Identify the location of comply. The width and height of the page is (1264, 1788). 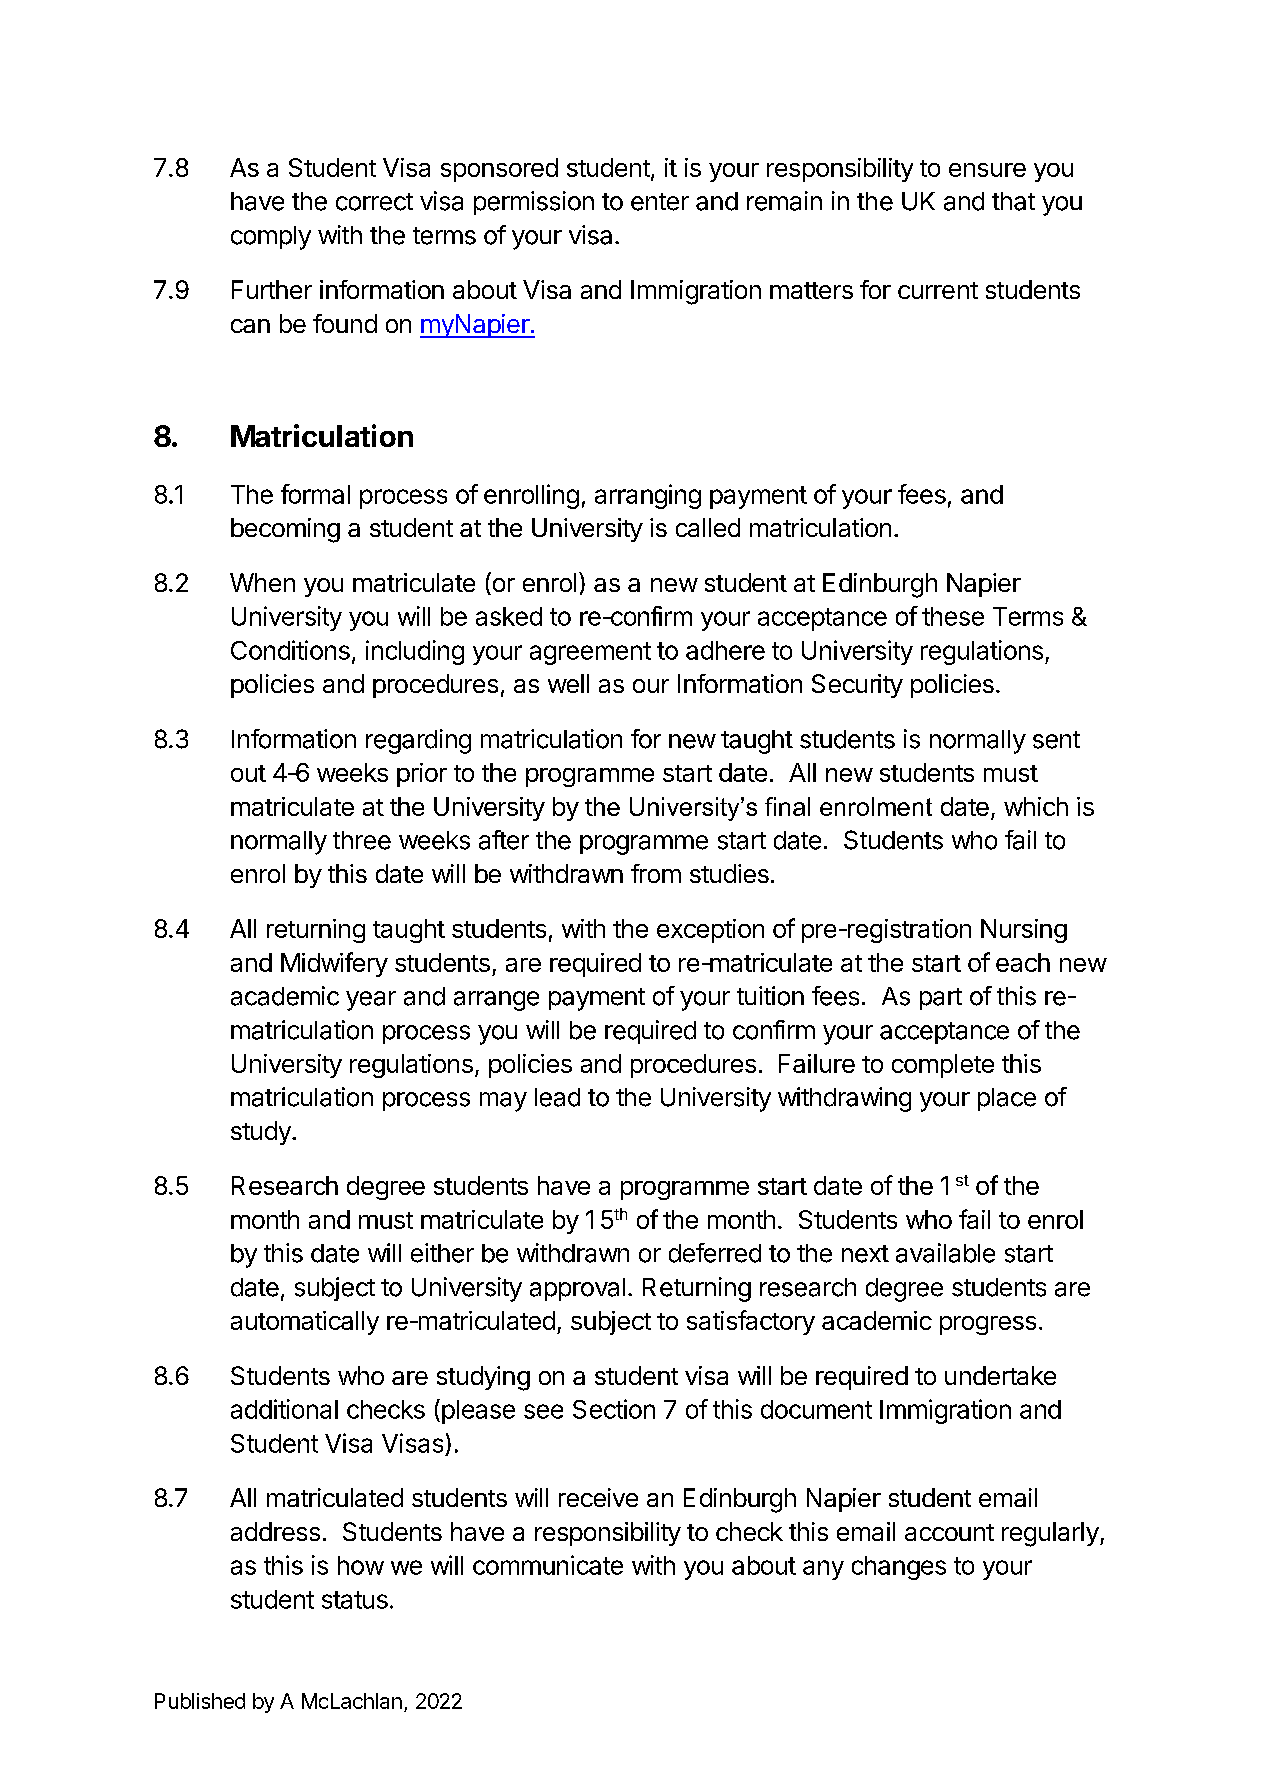
(271, 238).
